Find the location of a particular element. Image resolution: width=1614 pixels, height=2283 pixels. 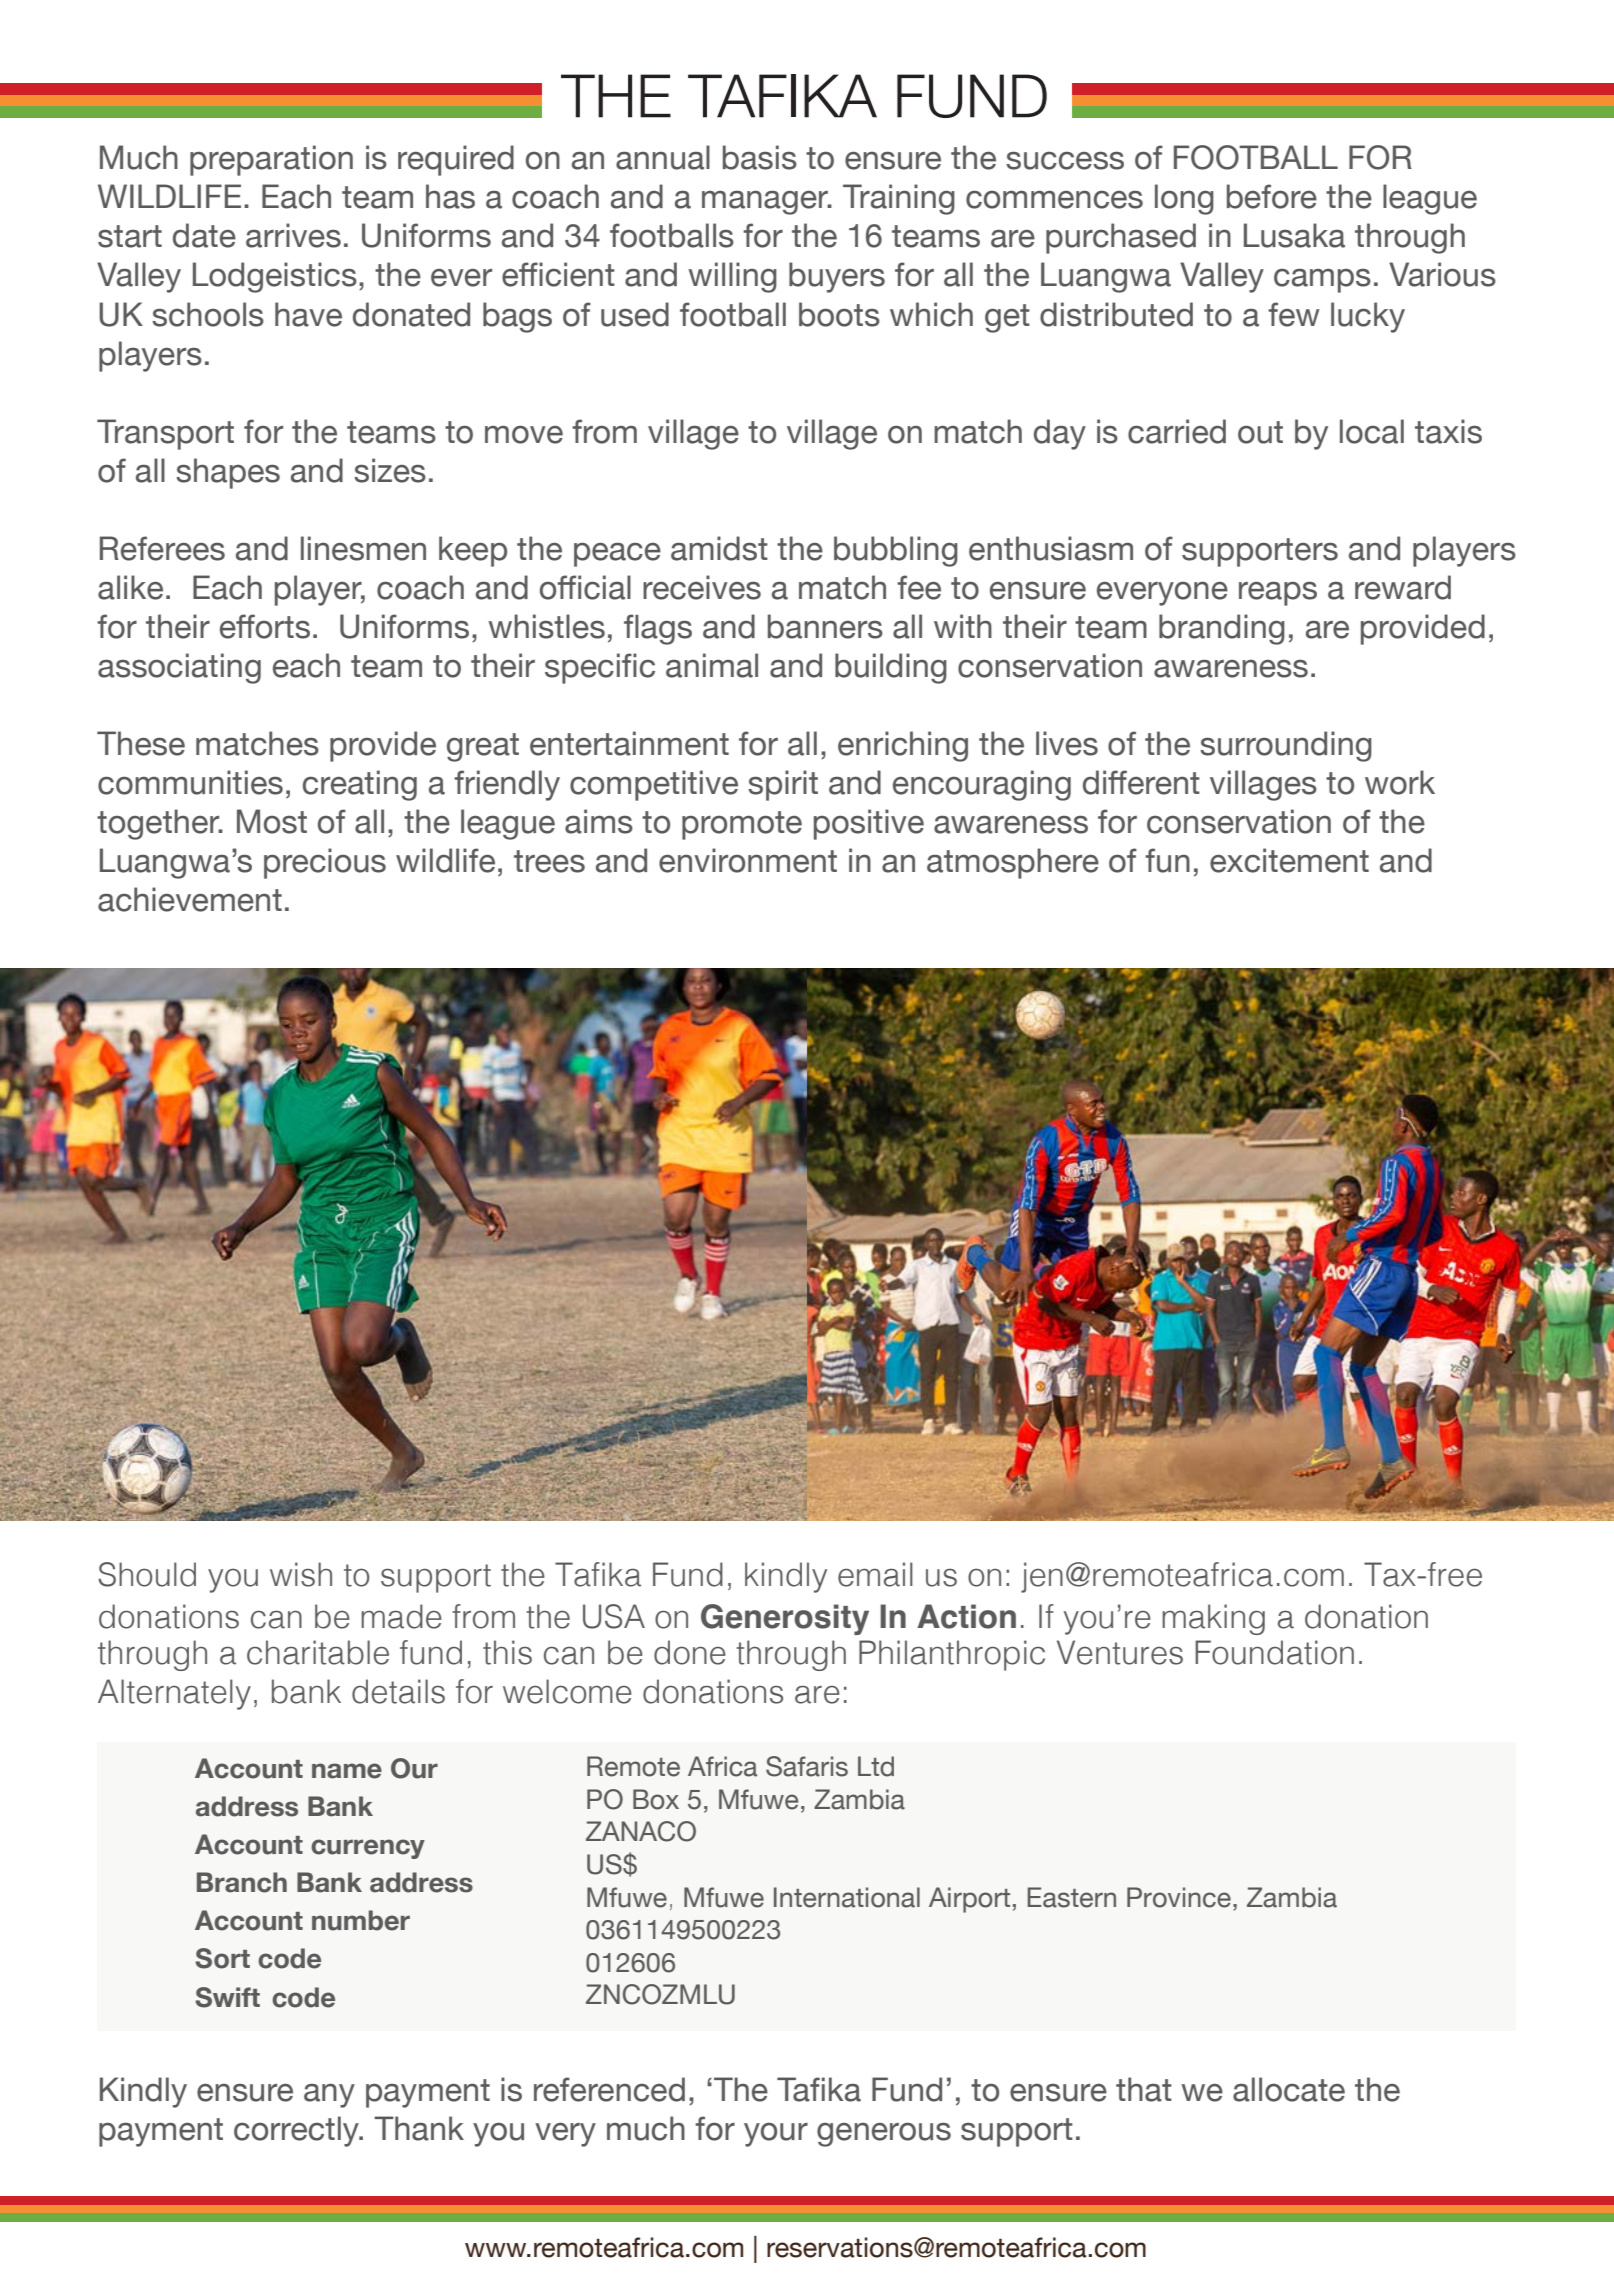

any is located at coordinates (329, 2095).
